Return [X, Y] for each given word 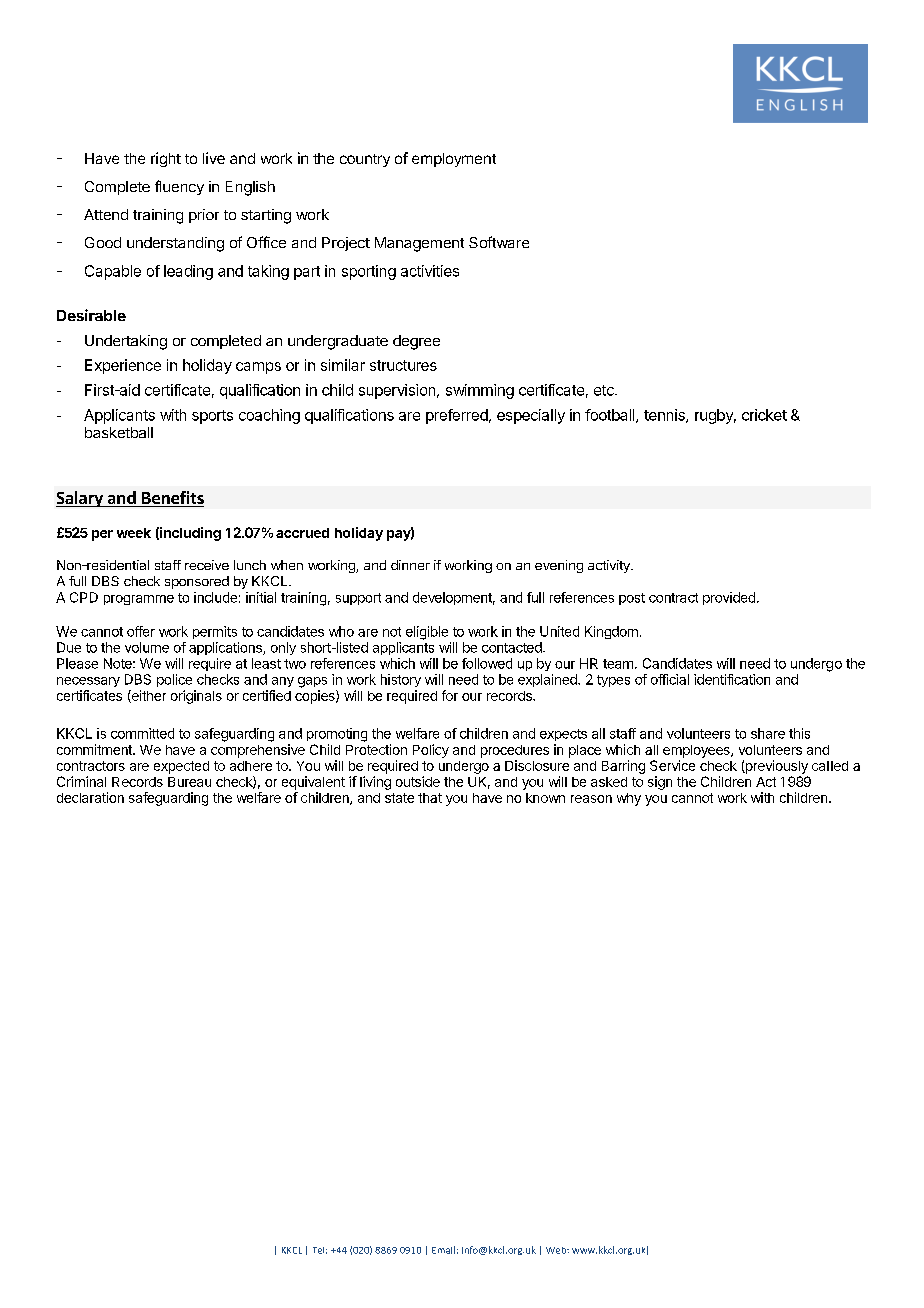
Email [443, 1250]
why [629, 799]
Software [499, 242]
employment [454, 160]
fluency [179, 187]
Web [557, 1250]
